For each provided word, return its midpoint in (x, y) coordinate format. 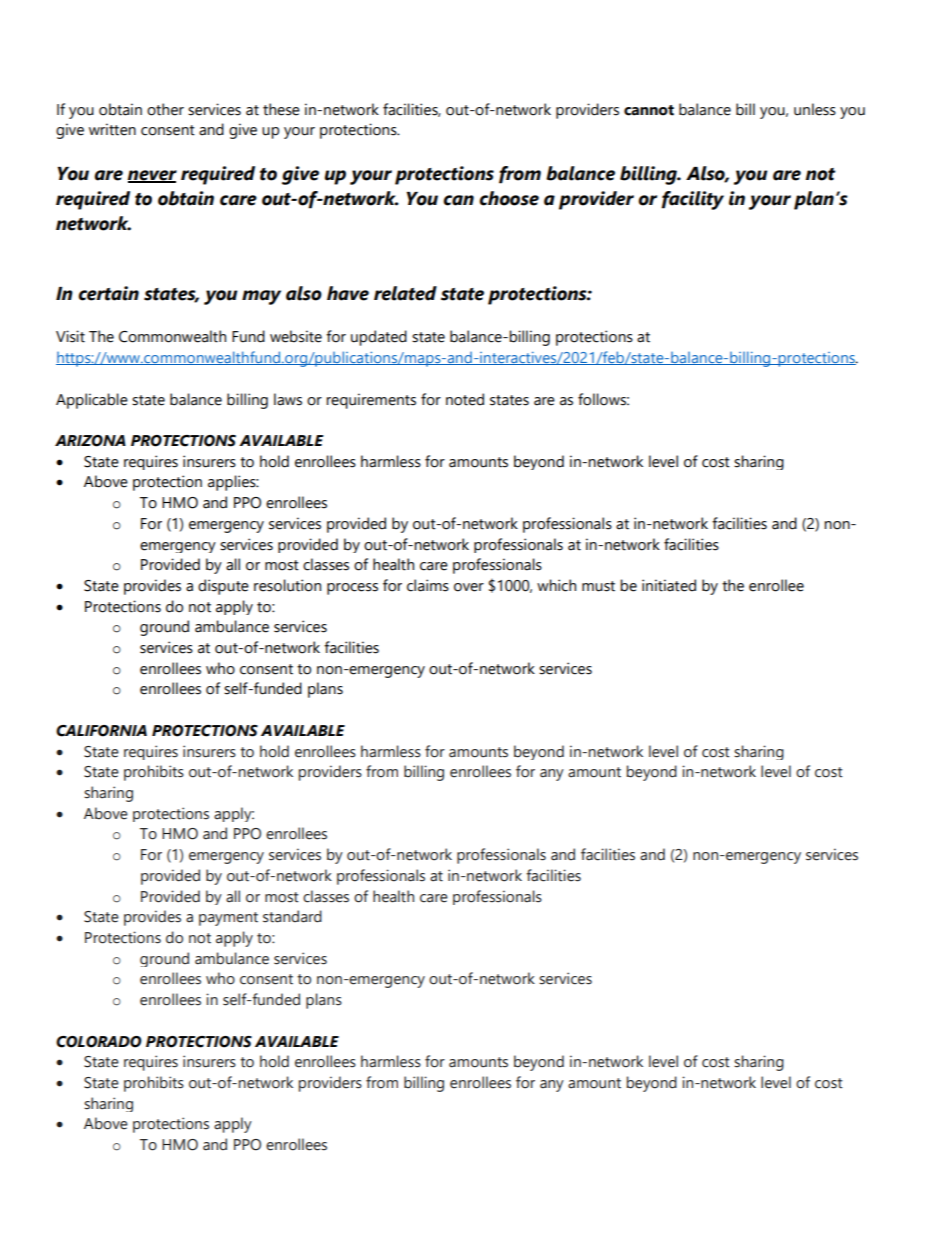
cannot (649, 110)
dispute (223, 587)
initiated (669, 585)
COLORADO (99, 1042)
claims (428, 585)
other (165, 109)
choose (509, 198)
